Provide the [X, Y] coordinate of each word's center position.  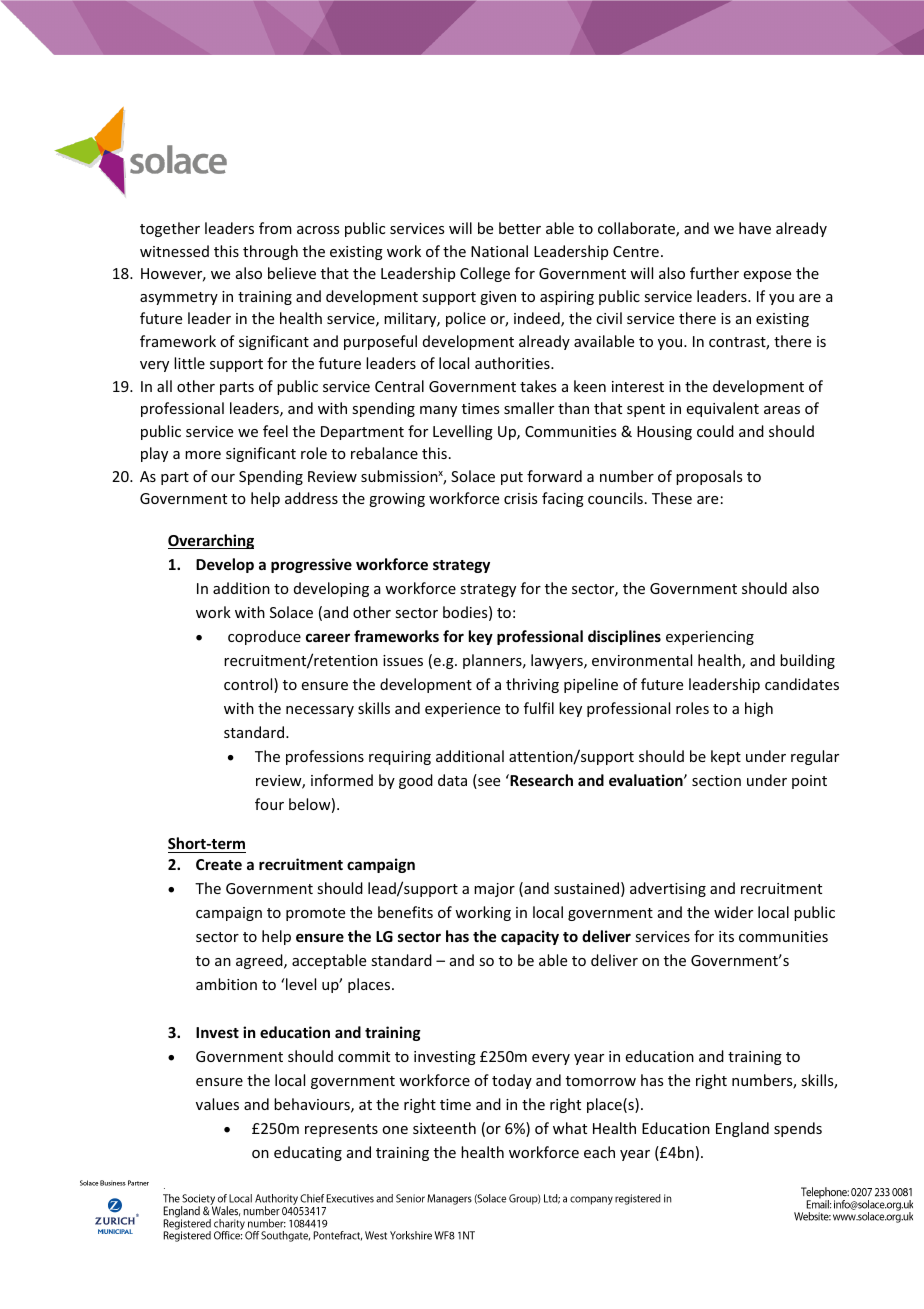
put [512, 478]
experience [462, 710]
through [270, 252]
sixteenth [444, 1128]
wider [733, 912]
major [494, 890]
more [203, 455]
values [217, 1104]
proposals [709, 477]
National [499, 251]
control [249, 685]
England [742, 1129]
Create [219, 864]
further [714, 273]
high [759, 709]
